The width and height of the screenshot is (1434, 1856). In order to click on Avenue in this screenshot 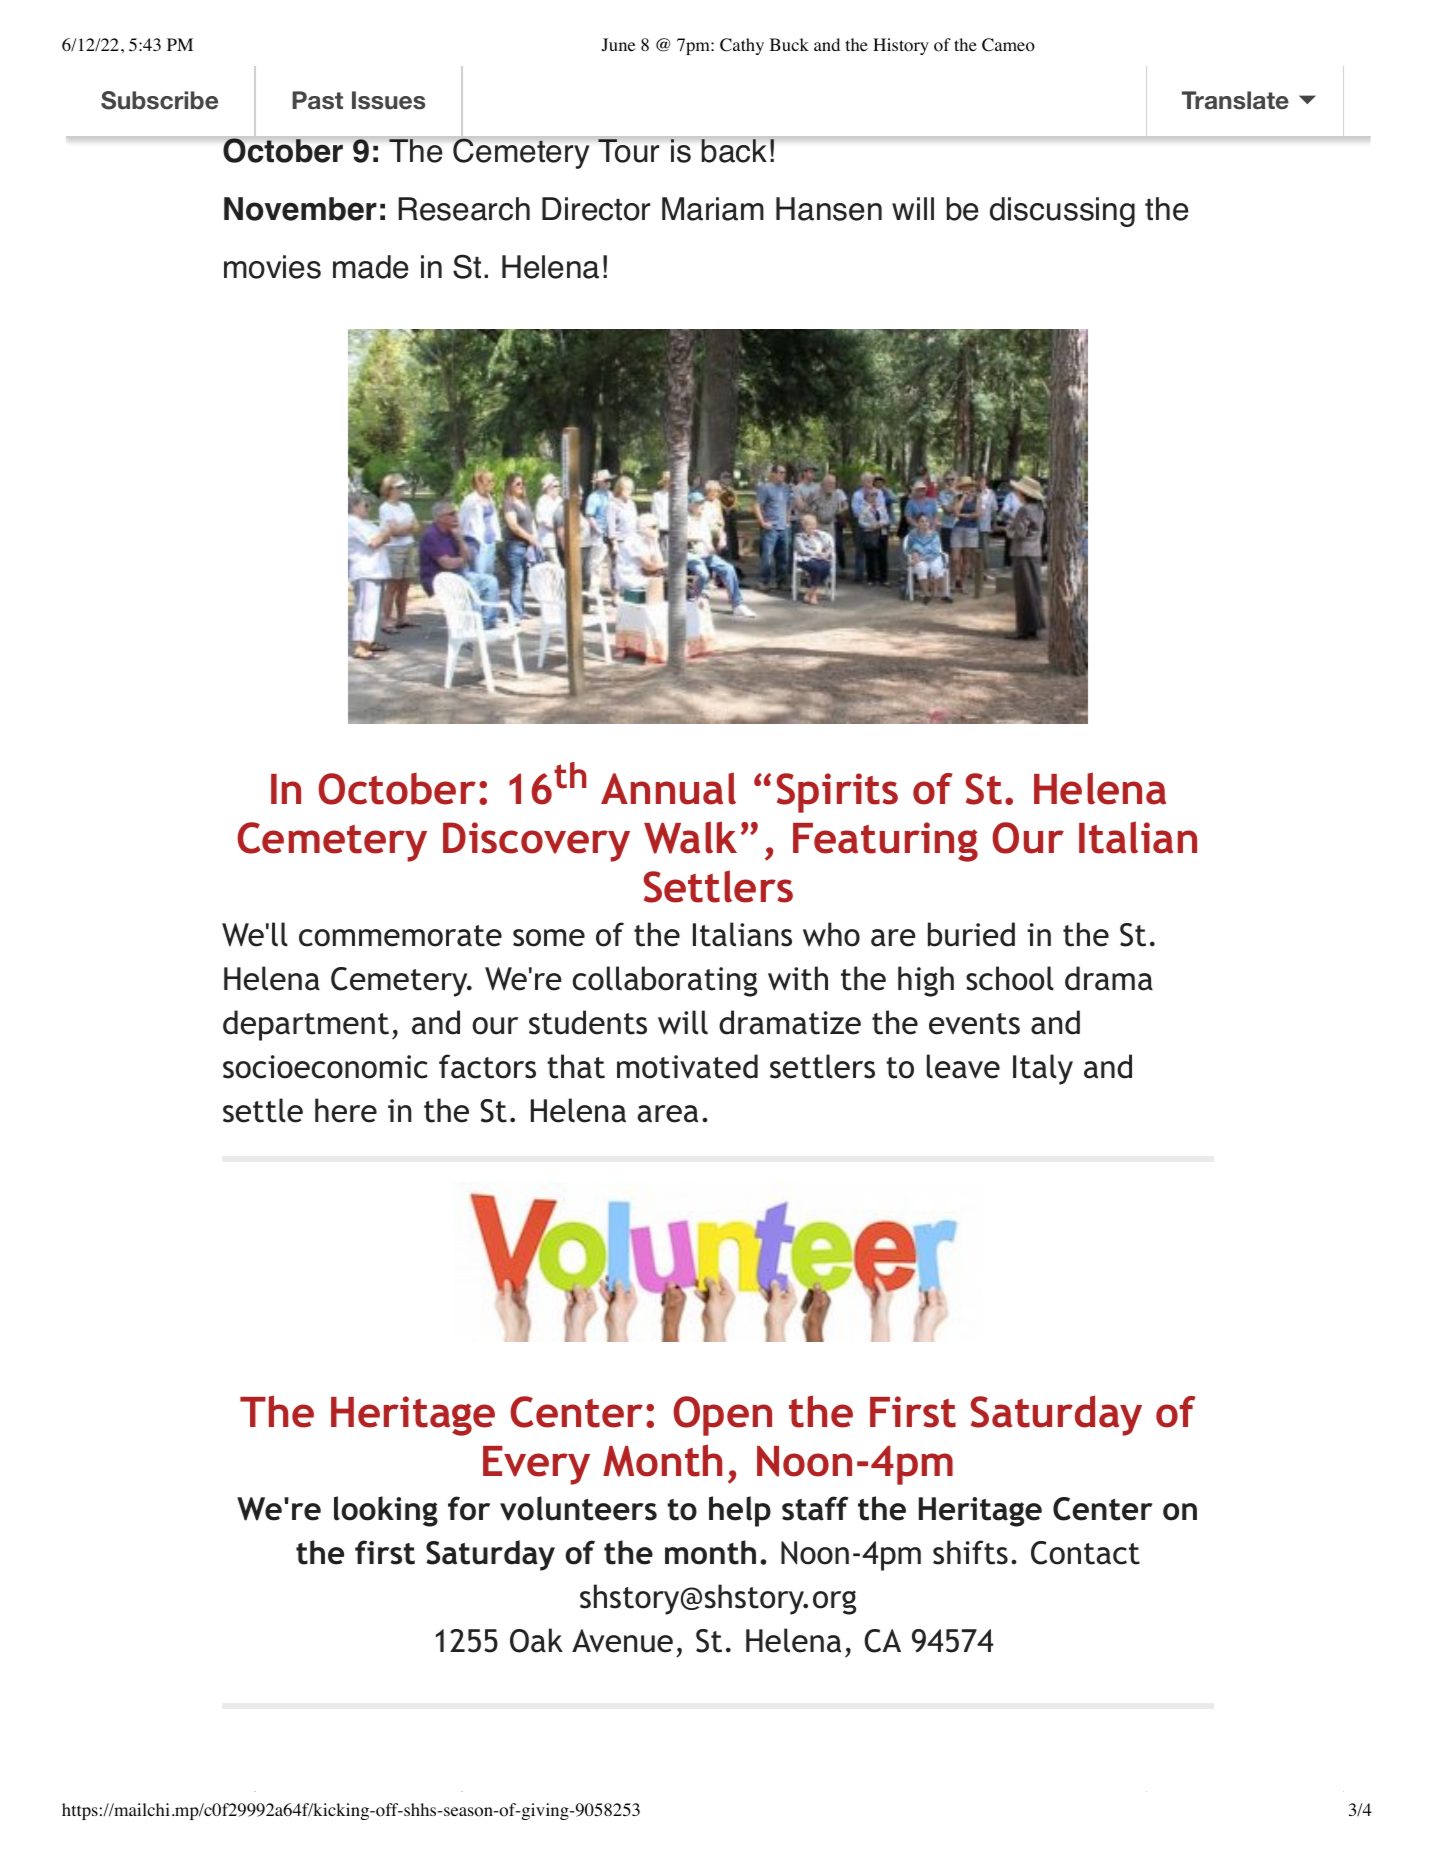, I will do `click(622, 1641)`.
